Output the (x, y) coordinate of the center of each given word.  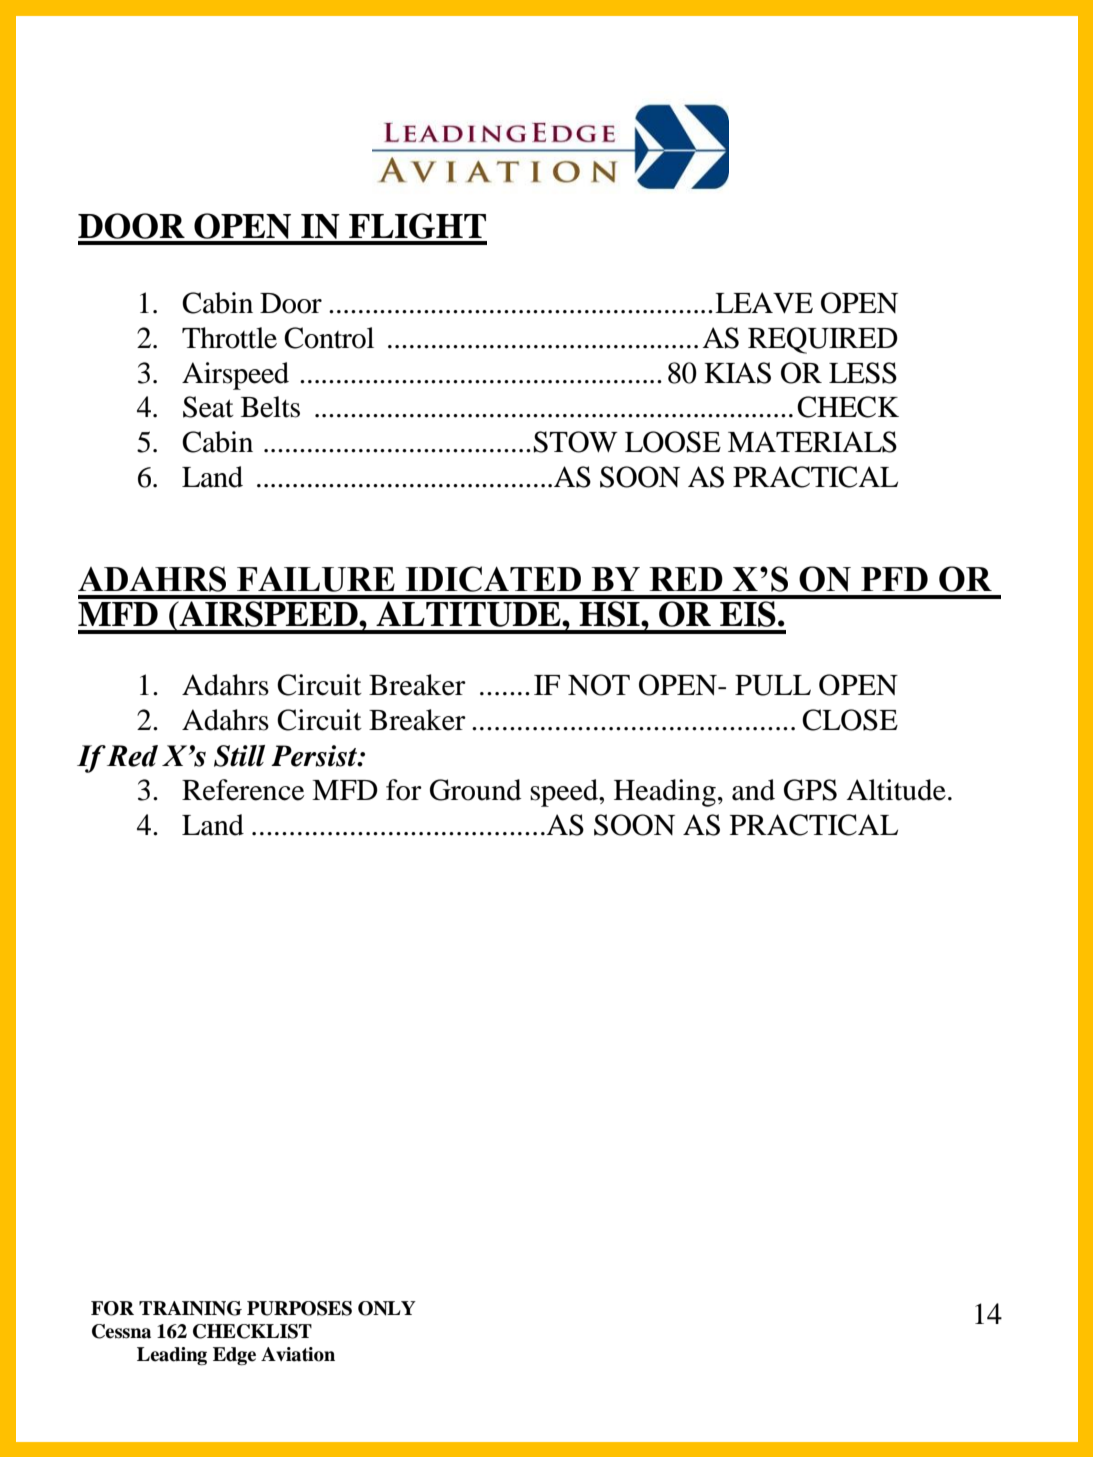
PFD (894, 579)
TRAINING (190, 1308)
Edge (234, 1356)
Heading (665, 793)
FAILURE (316, 579)
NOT (599, 685)
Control (329, 338)
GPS (810, 790)
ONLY (387, 1308)
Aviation (298, 1354)
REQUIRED (823, 340)
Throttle (229, 338)
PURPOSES (299, 1308)
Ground (475, 790)
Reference (243, 790)
